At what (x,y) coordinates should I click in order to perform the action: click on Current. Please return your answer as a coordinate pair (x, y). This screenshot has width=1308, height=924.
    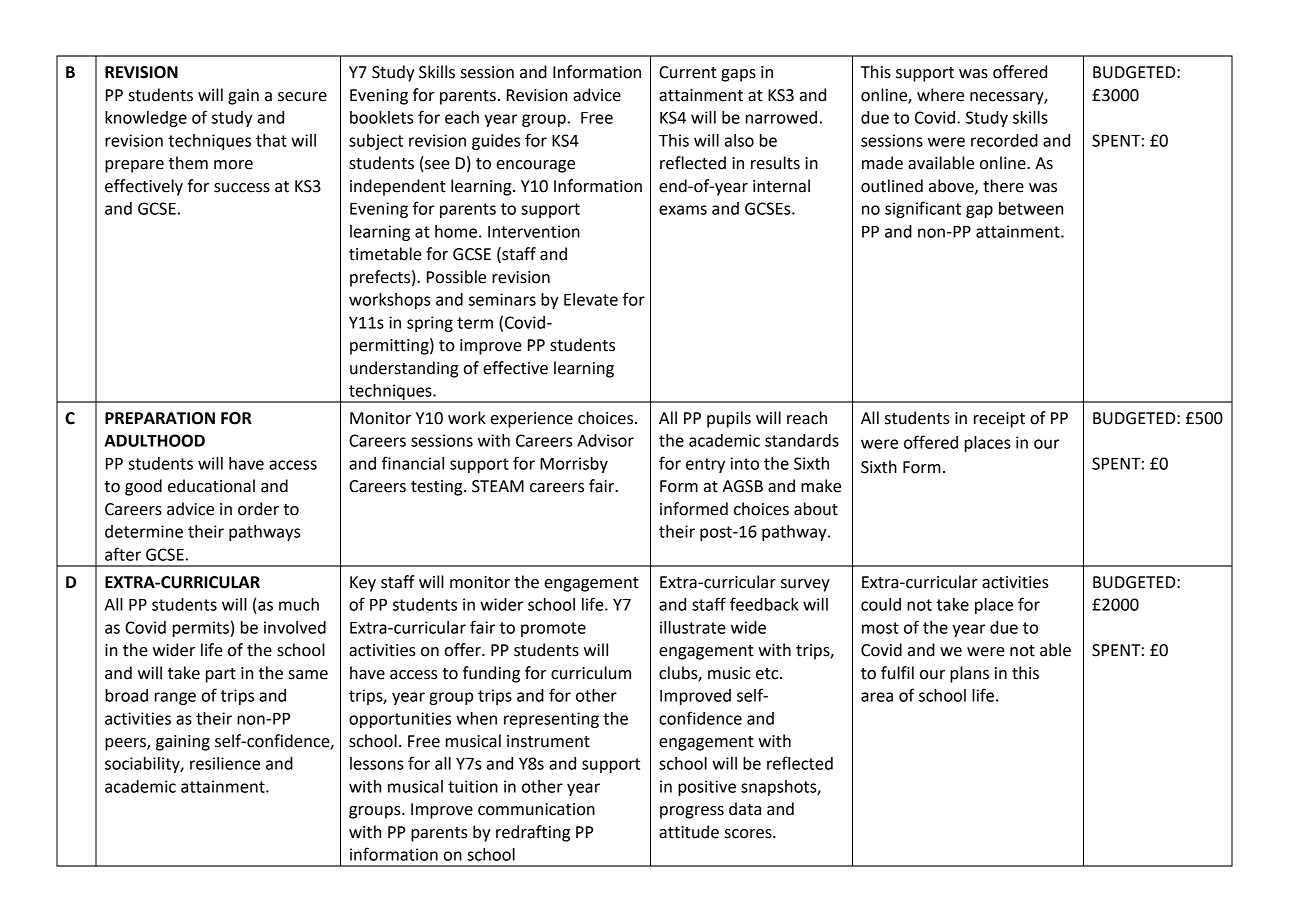
    Looking at the image, I should click on (688, 72).
